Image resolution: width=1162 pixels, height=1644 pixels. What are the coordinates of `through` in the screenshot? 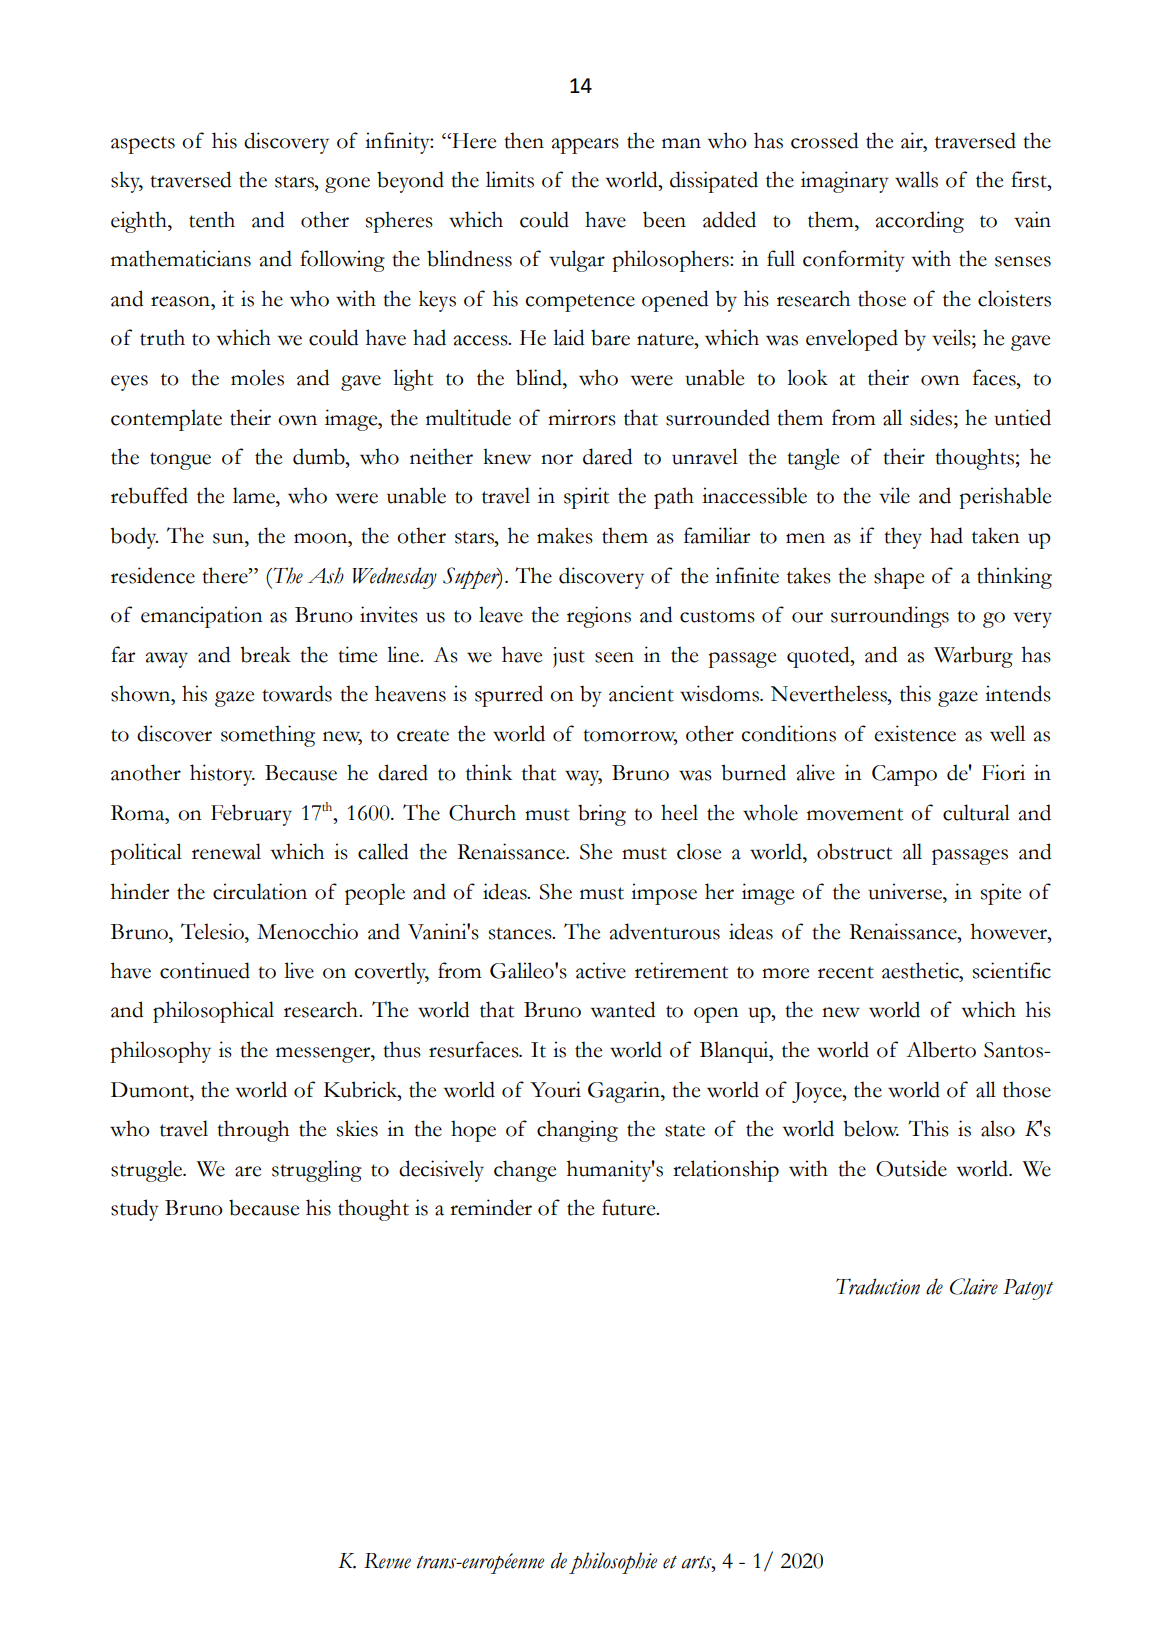 It's located at (253, 1131).
